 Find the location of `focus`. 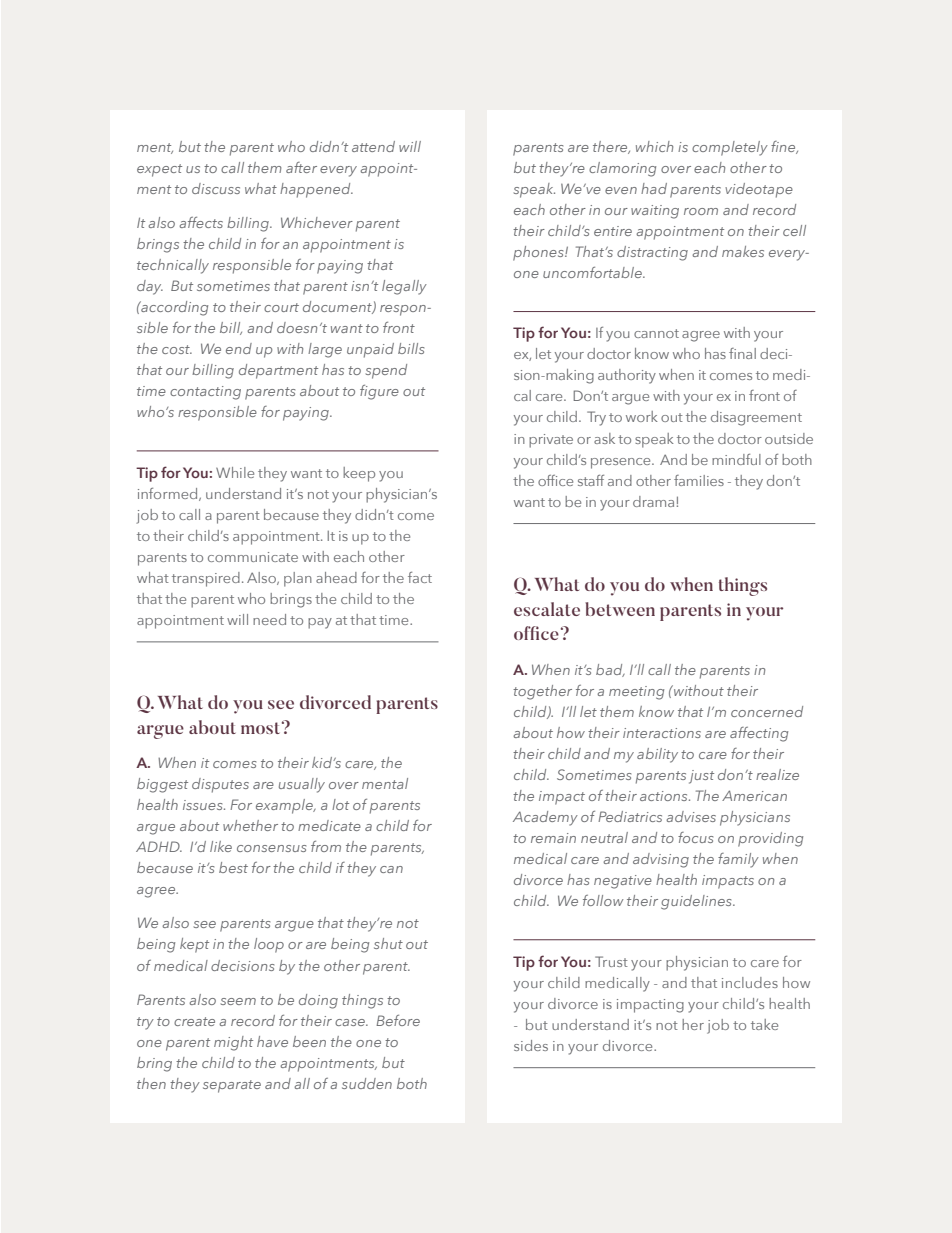

focus is located at coordinates (695, 837).
